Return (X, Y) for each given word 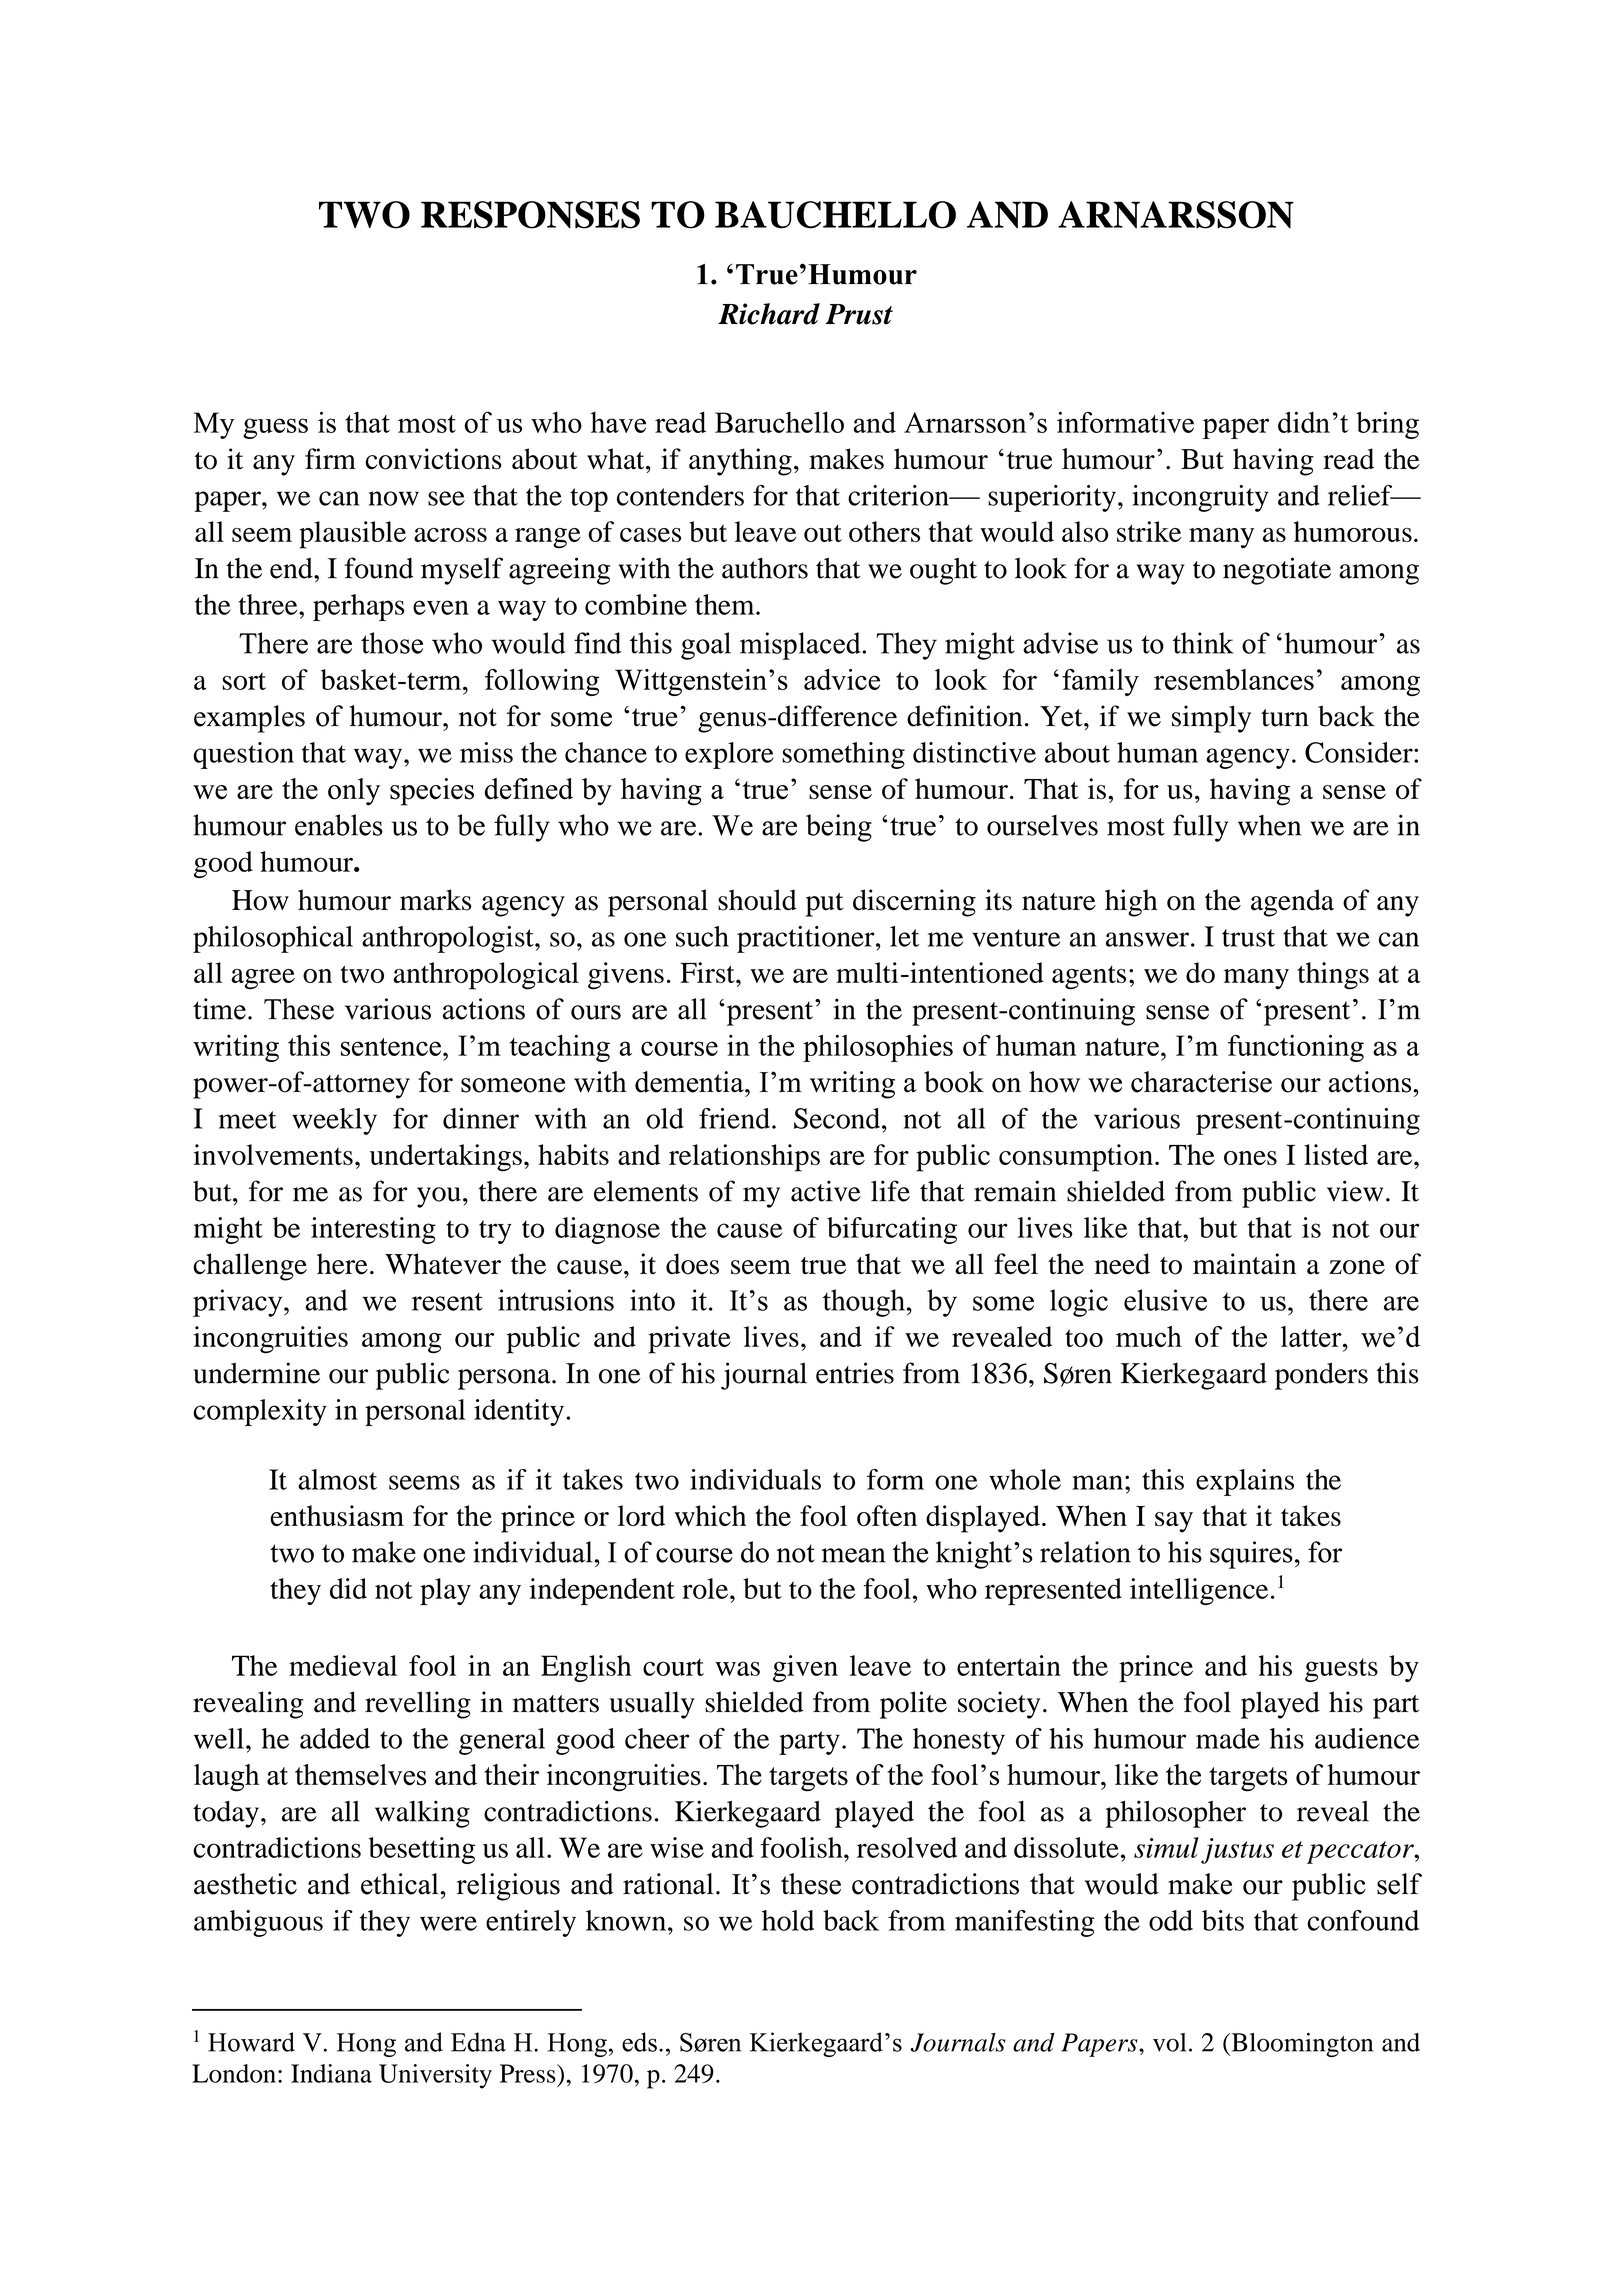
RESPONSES (530, 215)
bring (1387, 425)
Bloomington (1301, 2045)
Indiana (331, 2073)
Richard (769, 314)
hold (788, 1920)
